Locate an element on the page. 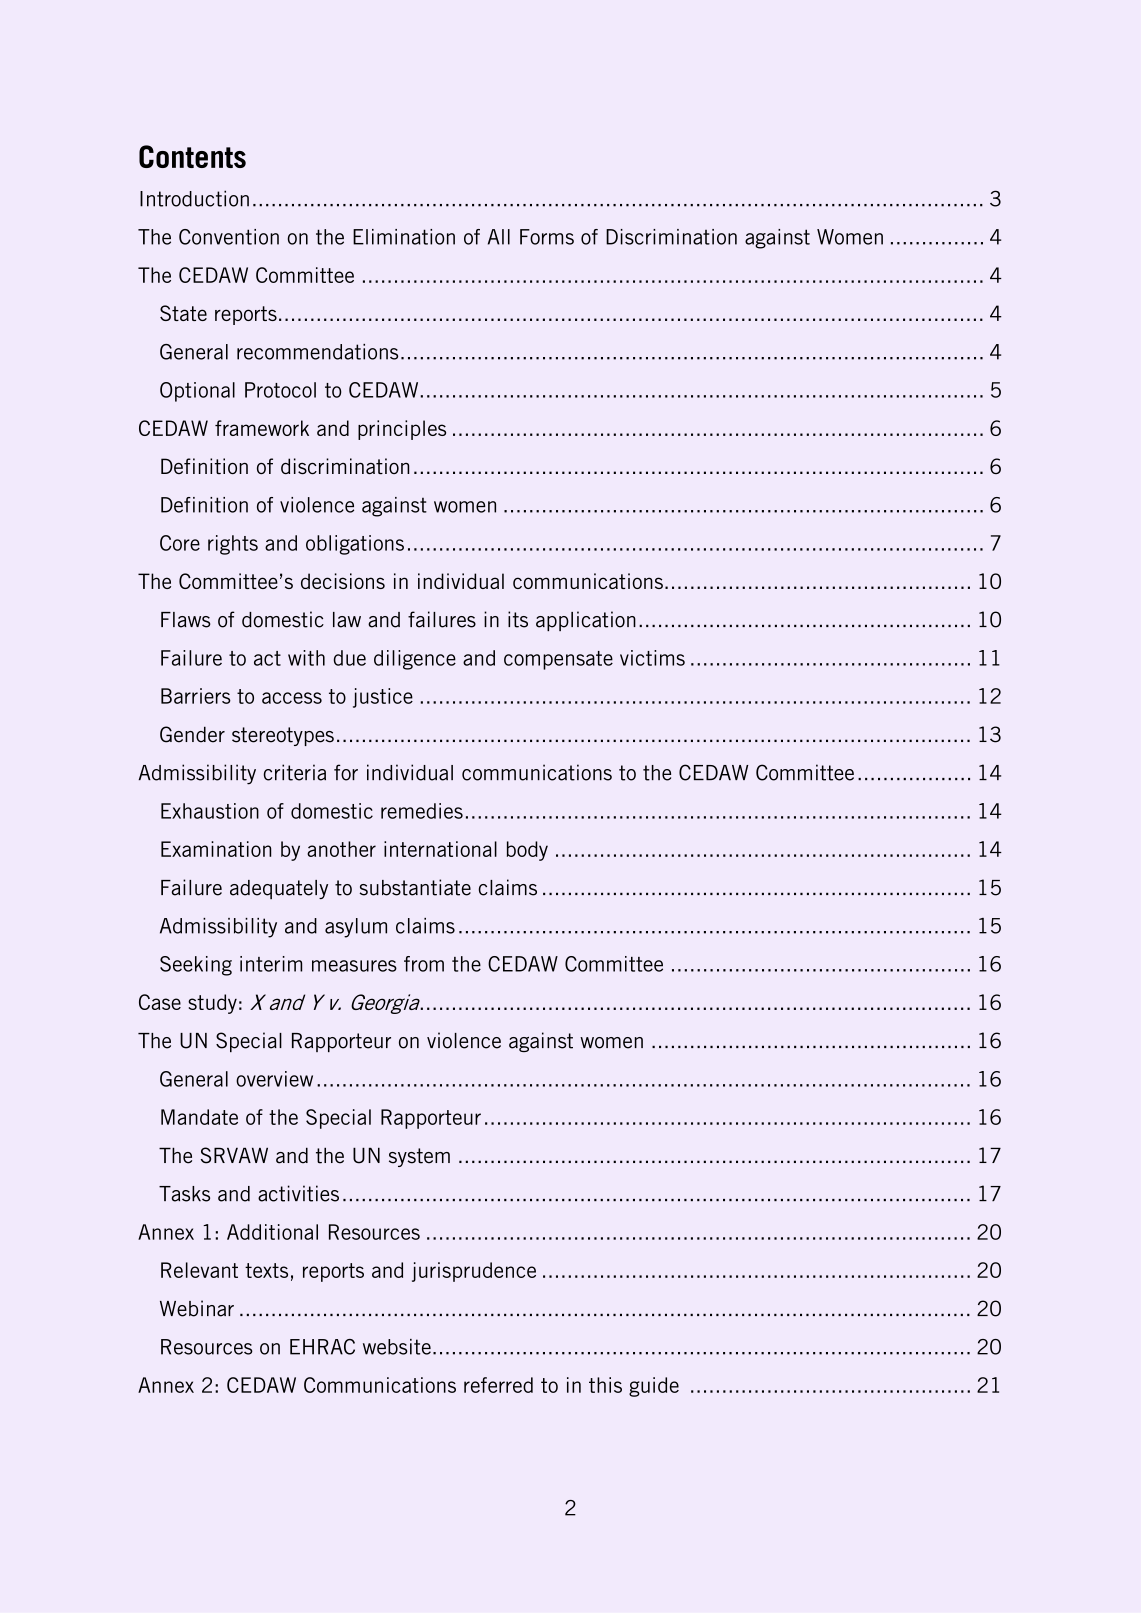  website is located at coordinates (397, 1347).
